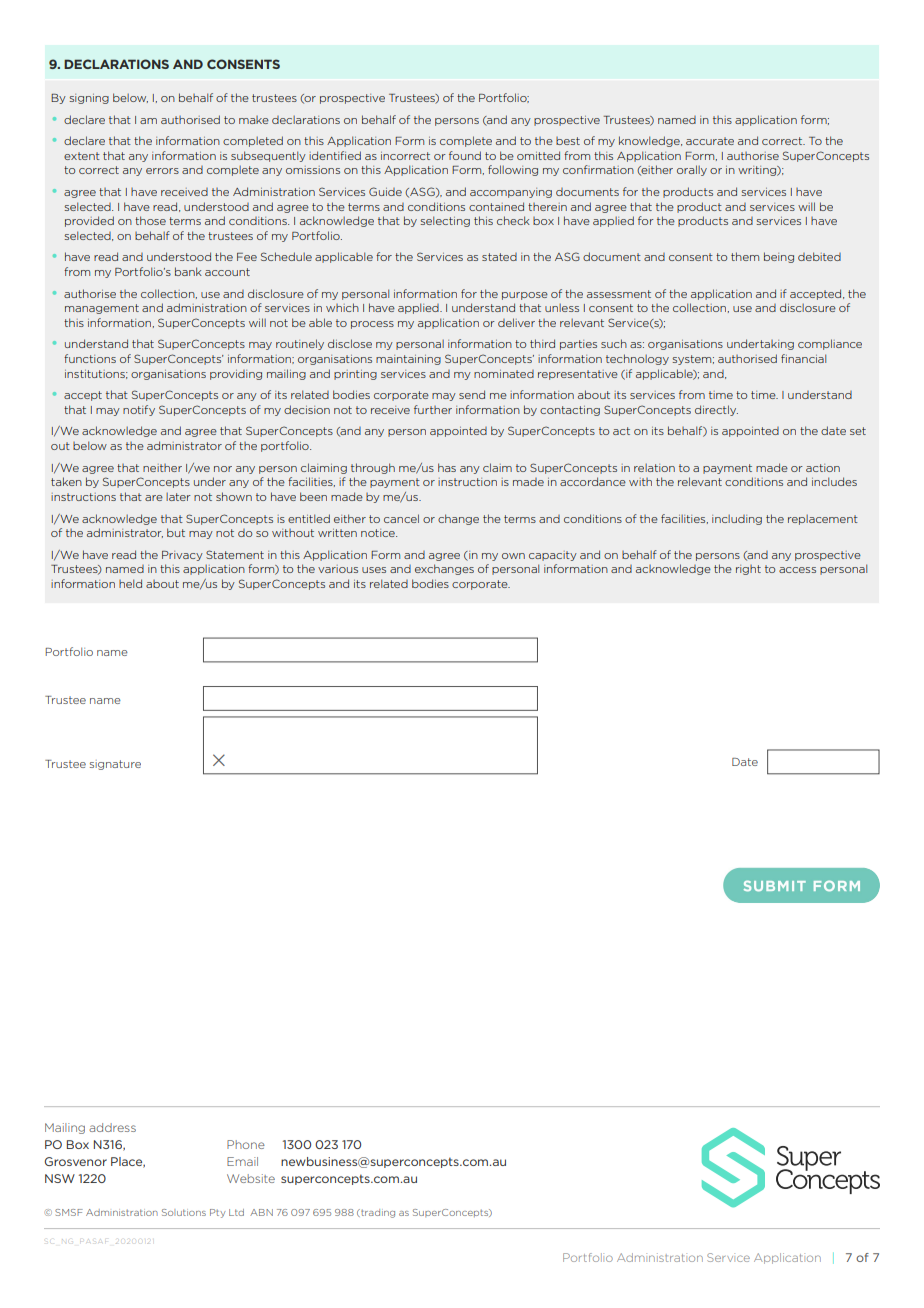 The width and height of the screenshot is (924, 1308). Describe the element at coordinates (377, 1213) in the screenshot. I see `trading` at that location.
